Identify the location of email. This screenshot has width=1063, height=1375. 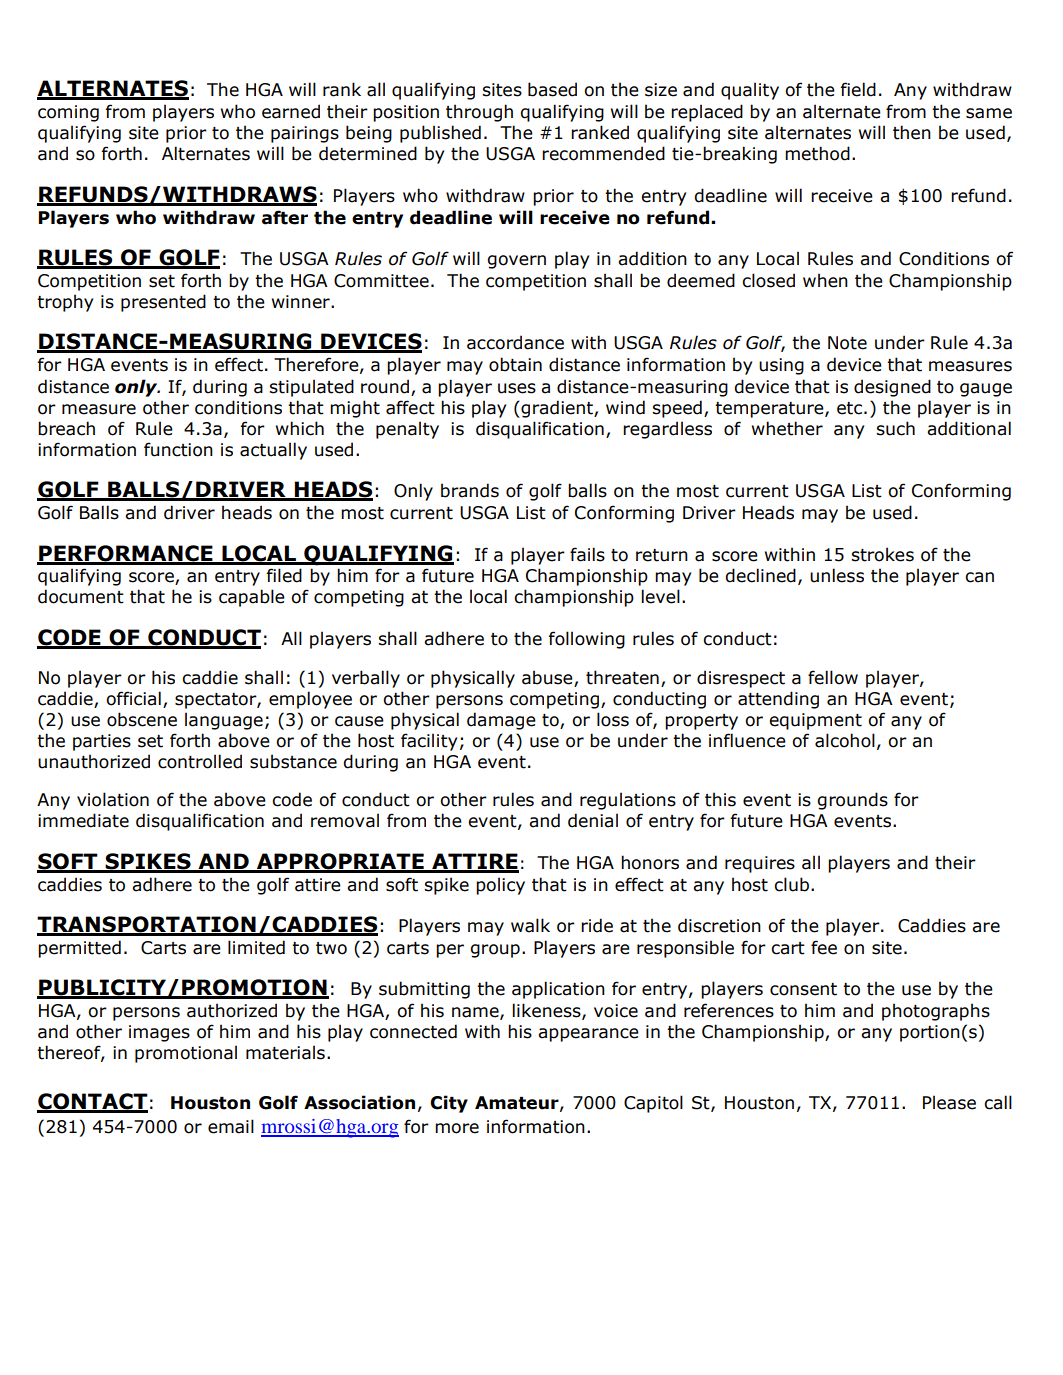
(231, 1126).
